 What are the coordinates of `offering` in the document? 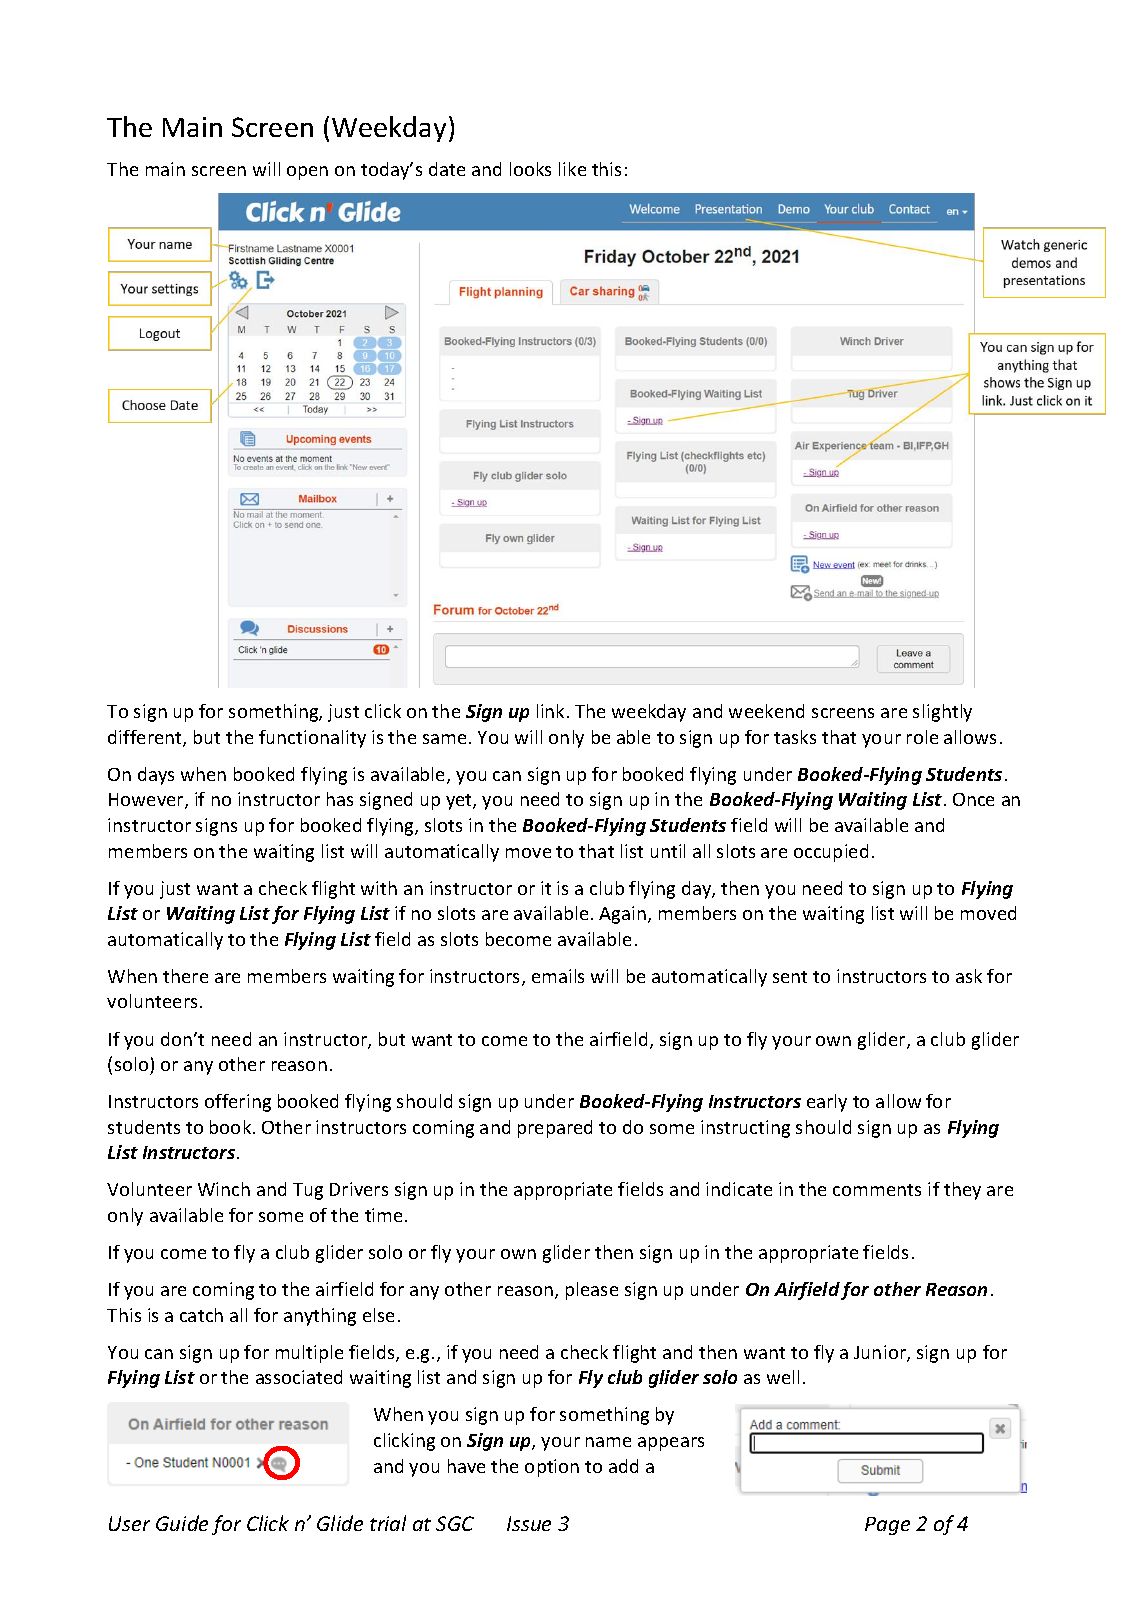 It's located at (238, 1103).
